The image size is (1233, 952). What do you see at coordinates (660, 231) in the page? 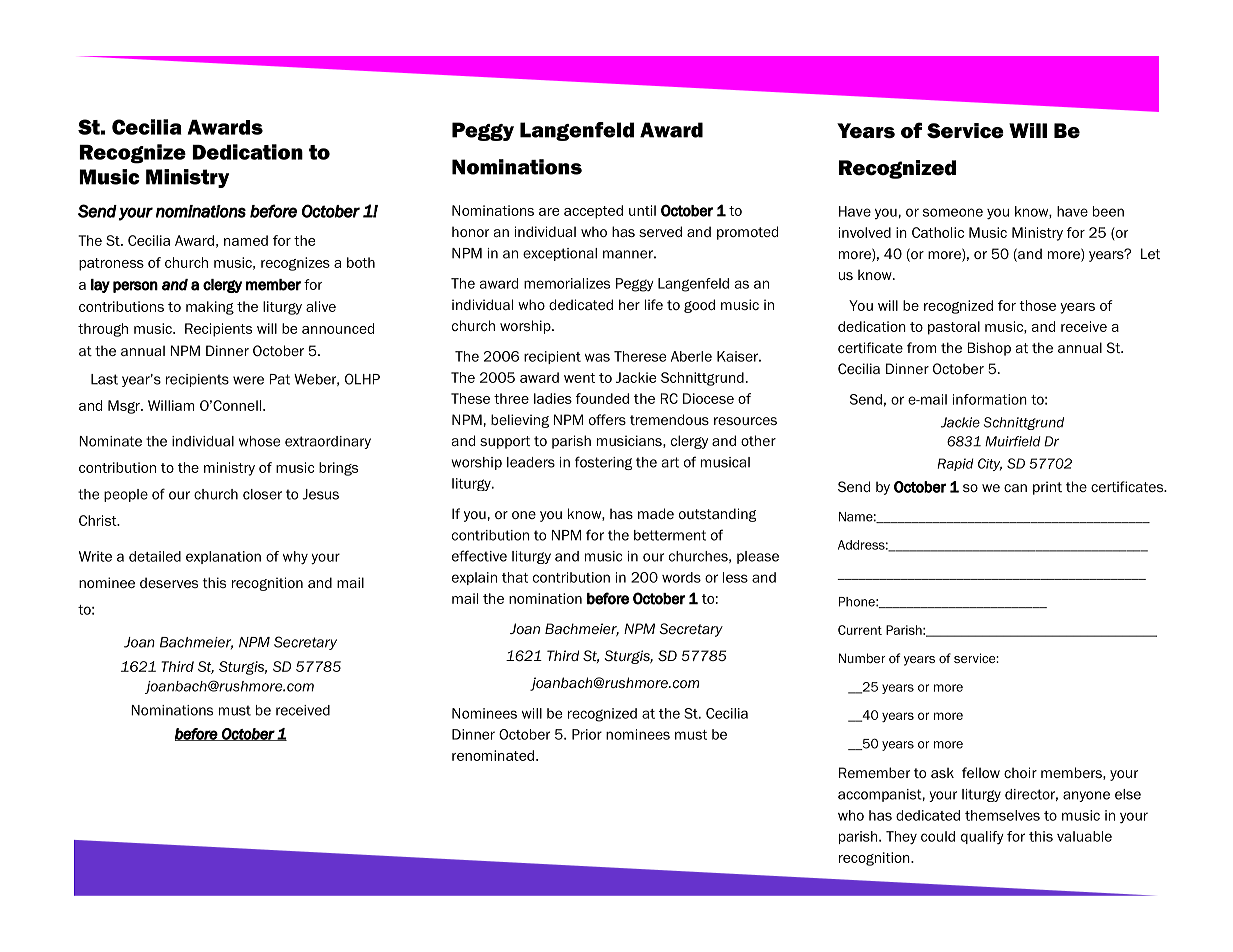
I see `served` at bounding box center [660, 231].
